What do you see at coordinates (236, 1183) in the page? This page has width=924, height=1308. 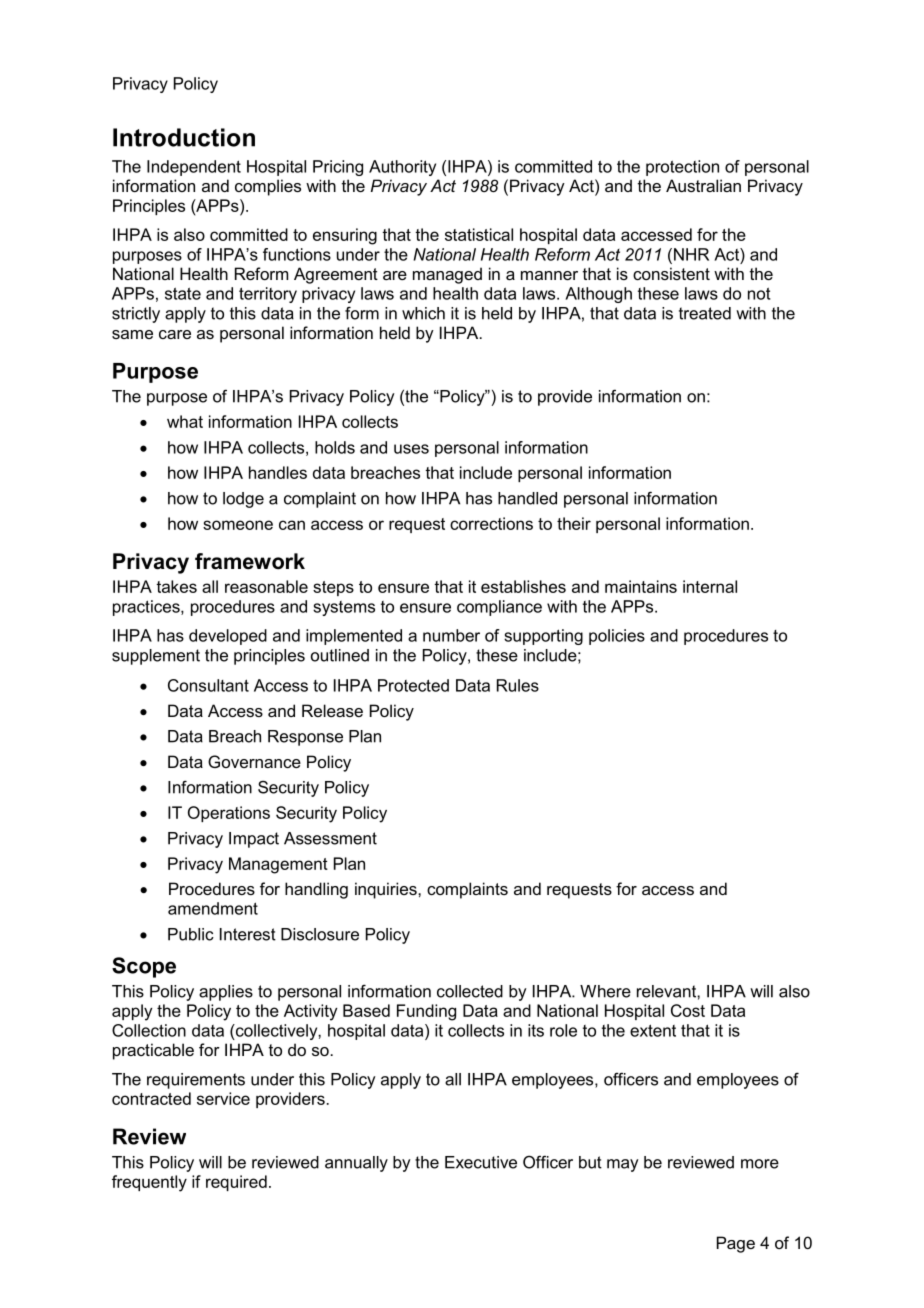 I see `required` at bounding box center [236, 1183].
